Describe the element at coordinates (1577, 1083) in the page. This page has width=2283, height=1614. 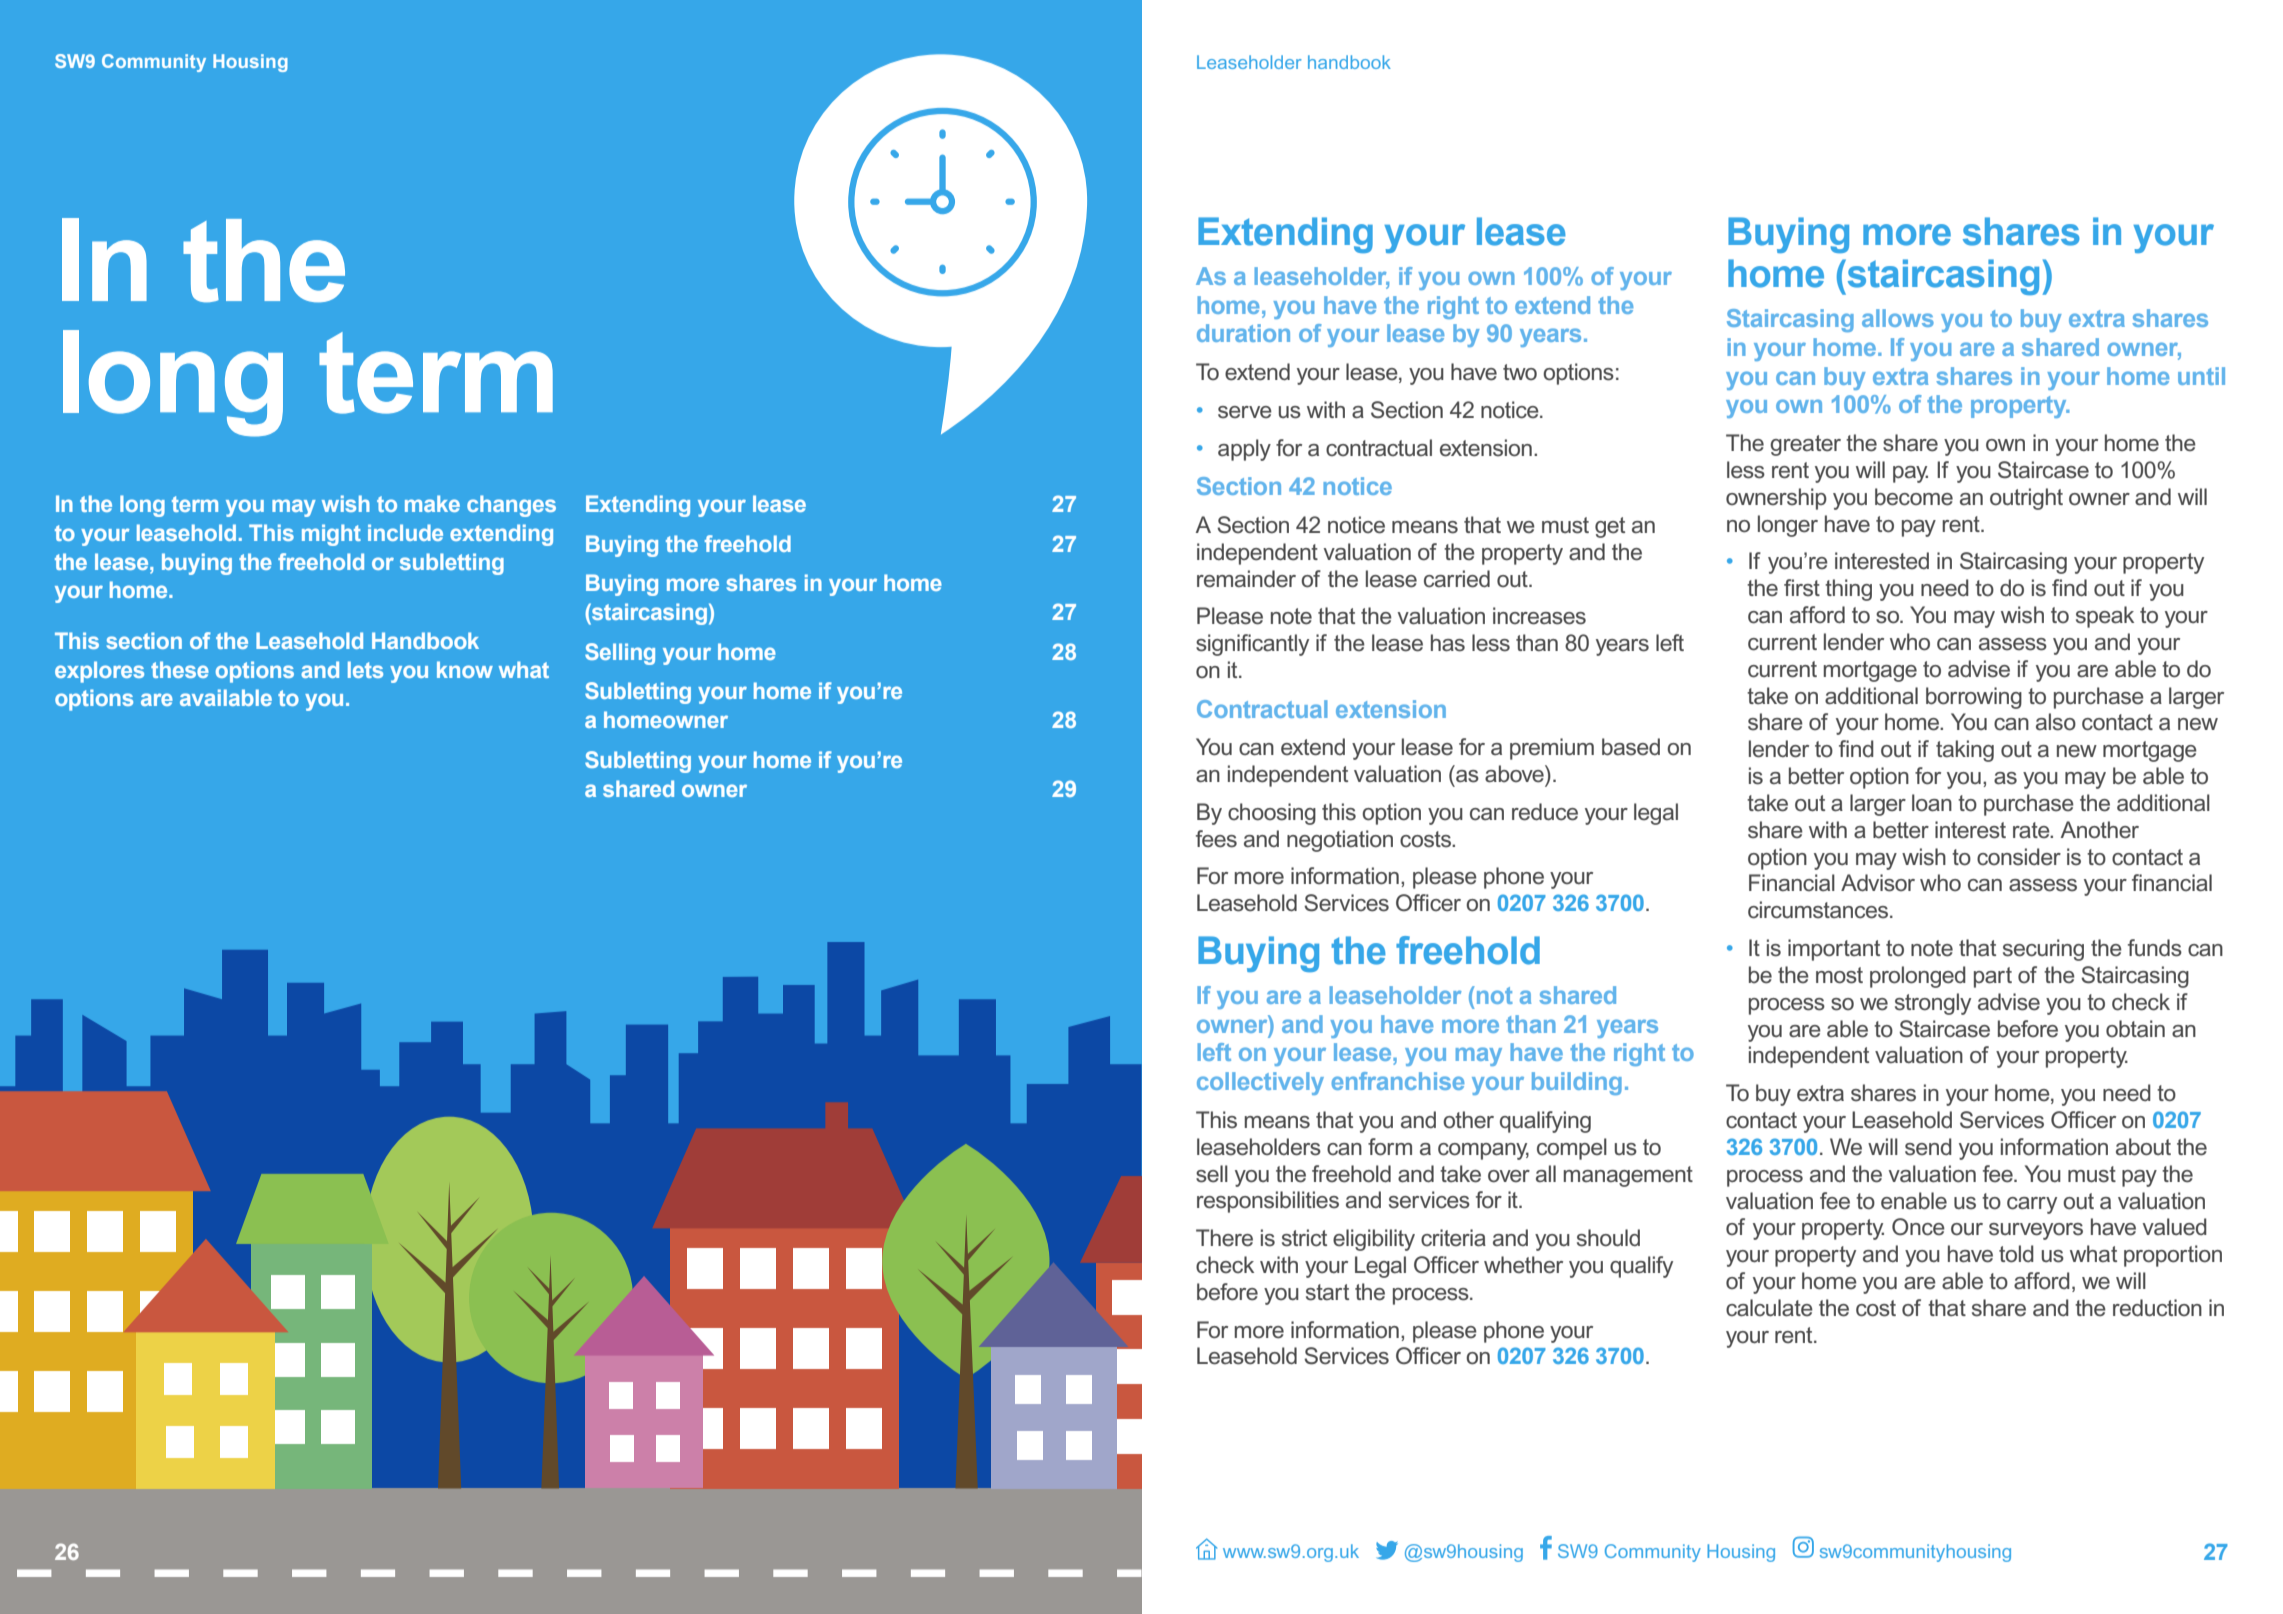
I see `building` at that location.
